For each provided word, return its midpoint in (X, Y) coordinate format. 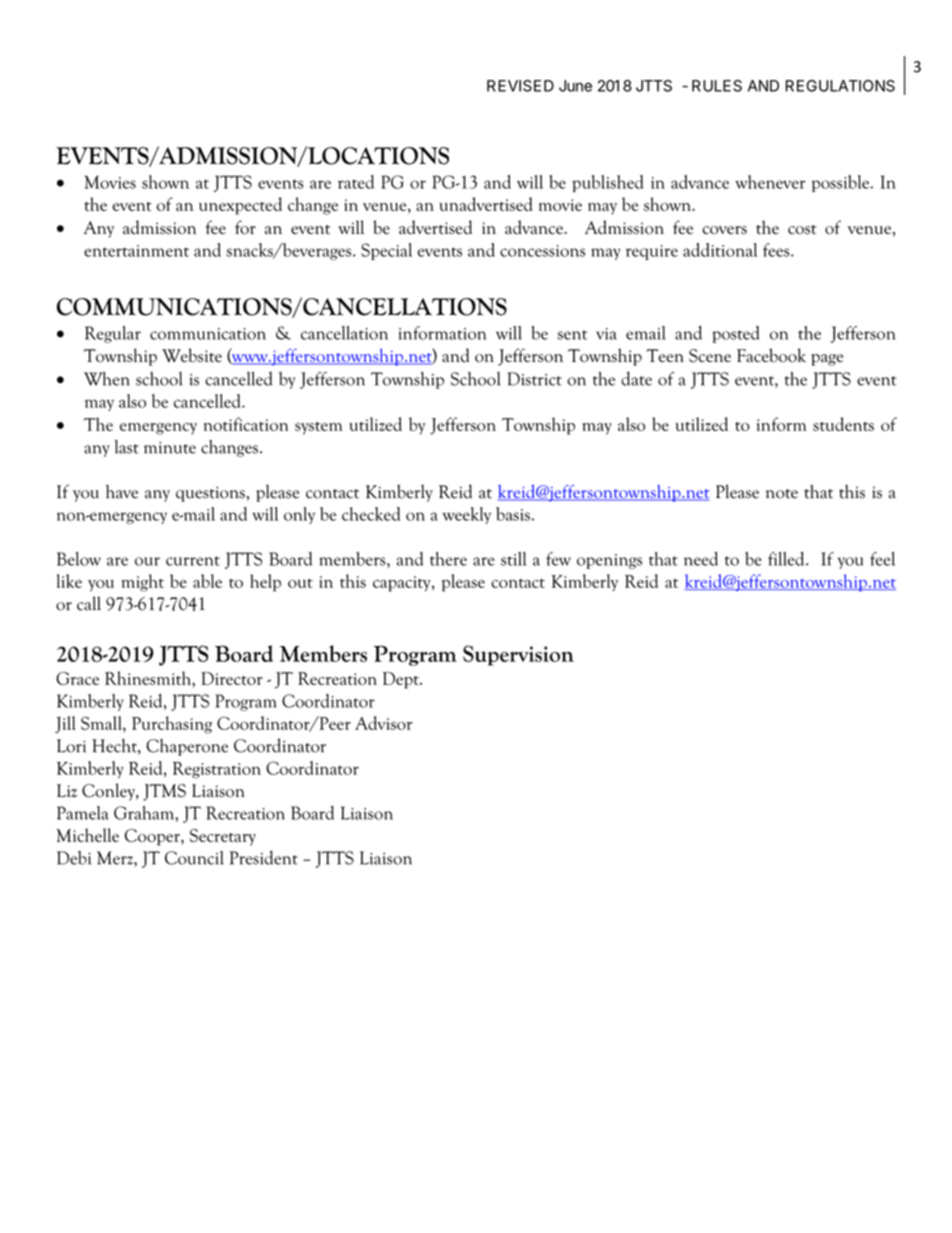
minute (170, 448)
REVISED (520, 86)
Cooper (153, 837)
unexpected (240, 206)
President (264, 857)
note (782, 494)
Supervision (518, 655)
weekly (467, 515)
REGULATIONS (840, 86)
